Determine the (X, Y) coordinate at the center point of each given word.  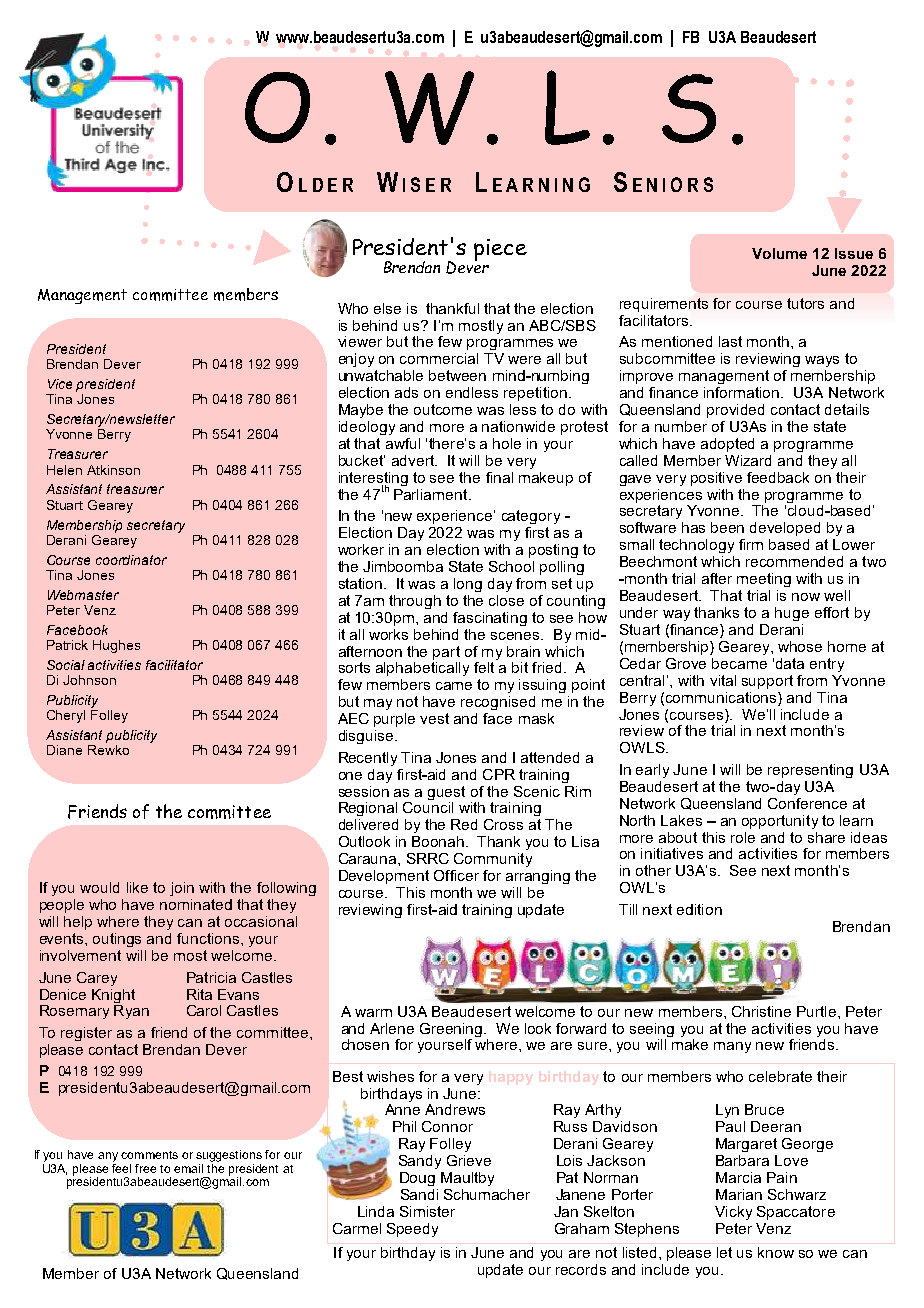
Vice (60, 384)
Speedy (412, 1230)
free (145, 1168)
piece (500, 250)
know (776, 1252)
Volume (779, 253)
